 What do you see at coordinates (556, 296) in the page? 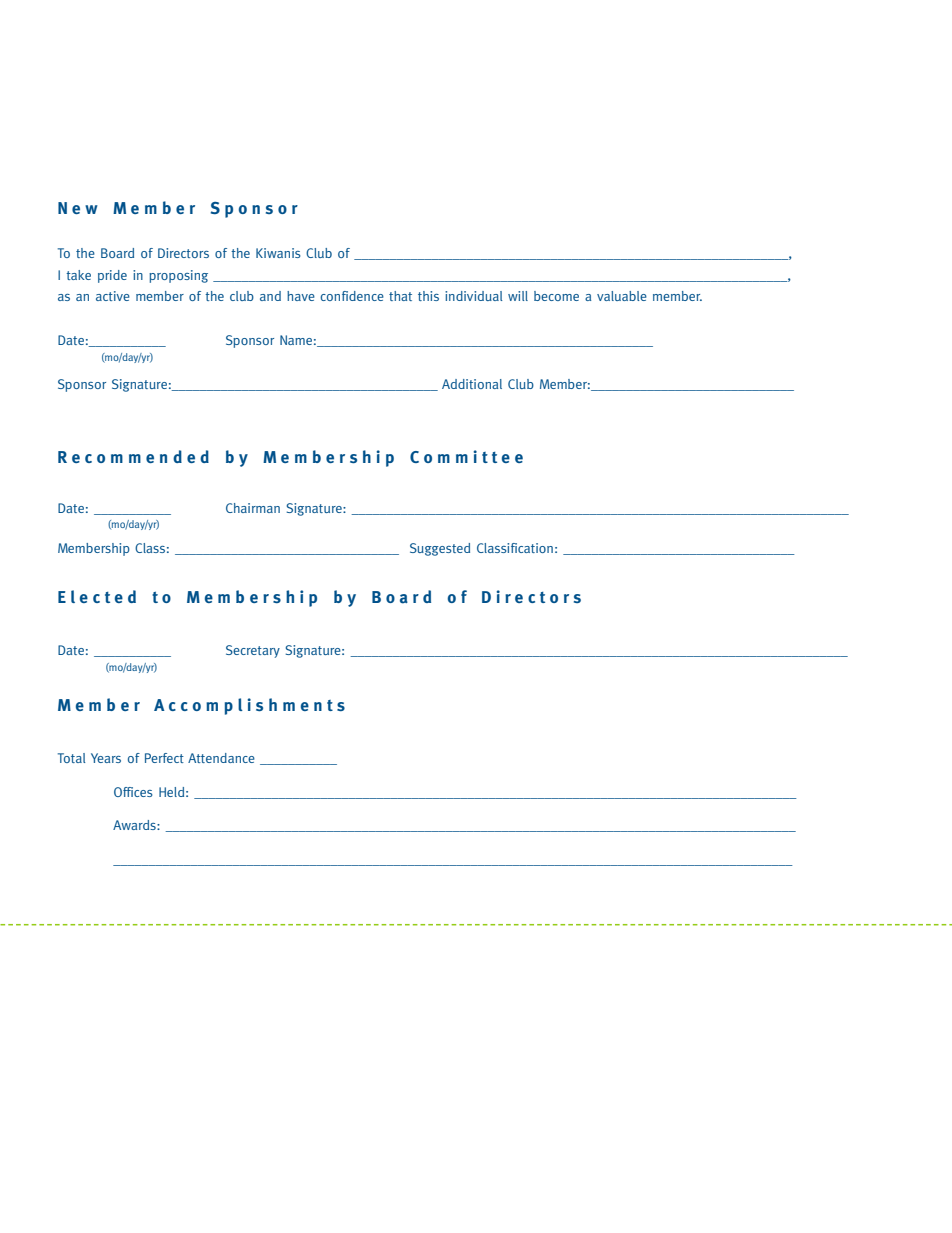
I see `become` at bounding box center [556, 296].
